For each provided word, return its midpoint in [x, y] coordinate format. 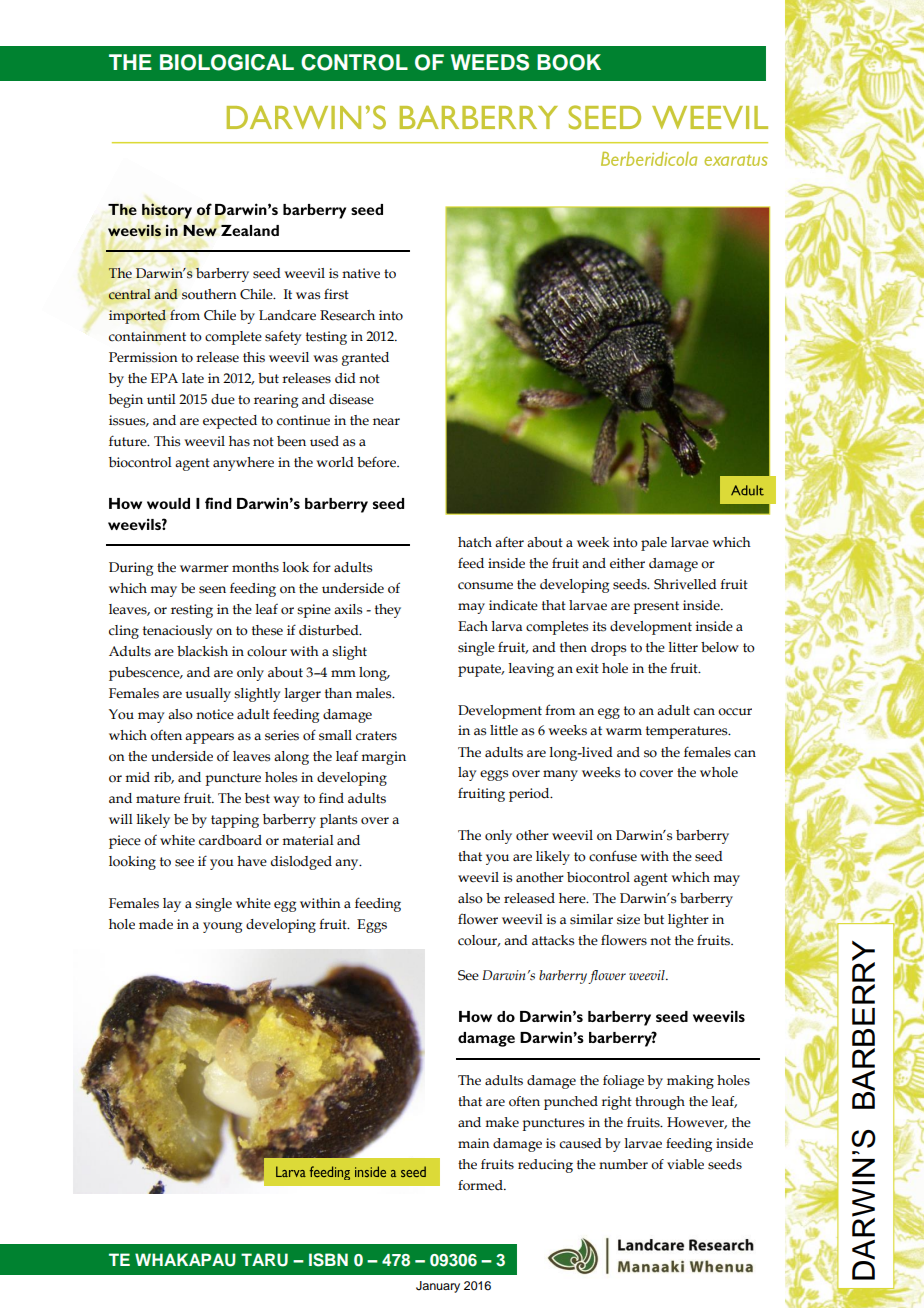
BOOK [569, 62]
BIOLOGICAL [227, 62]
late [193, 378]
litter [683, 647]
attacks [553, 940]
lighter [688, 921]
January [438, 1287]
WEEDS [490, 62]
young [222, 927]
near [386, 422]
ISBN [328, 1260]
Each [473, 626]
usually [208, 695]
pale [654, 544]
